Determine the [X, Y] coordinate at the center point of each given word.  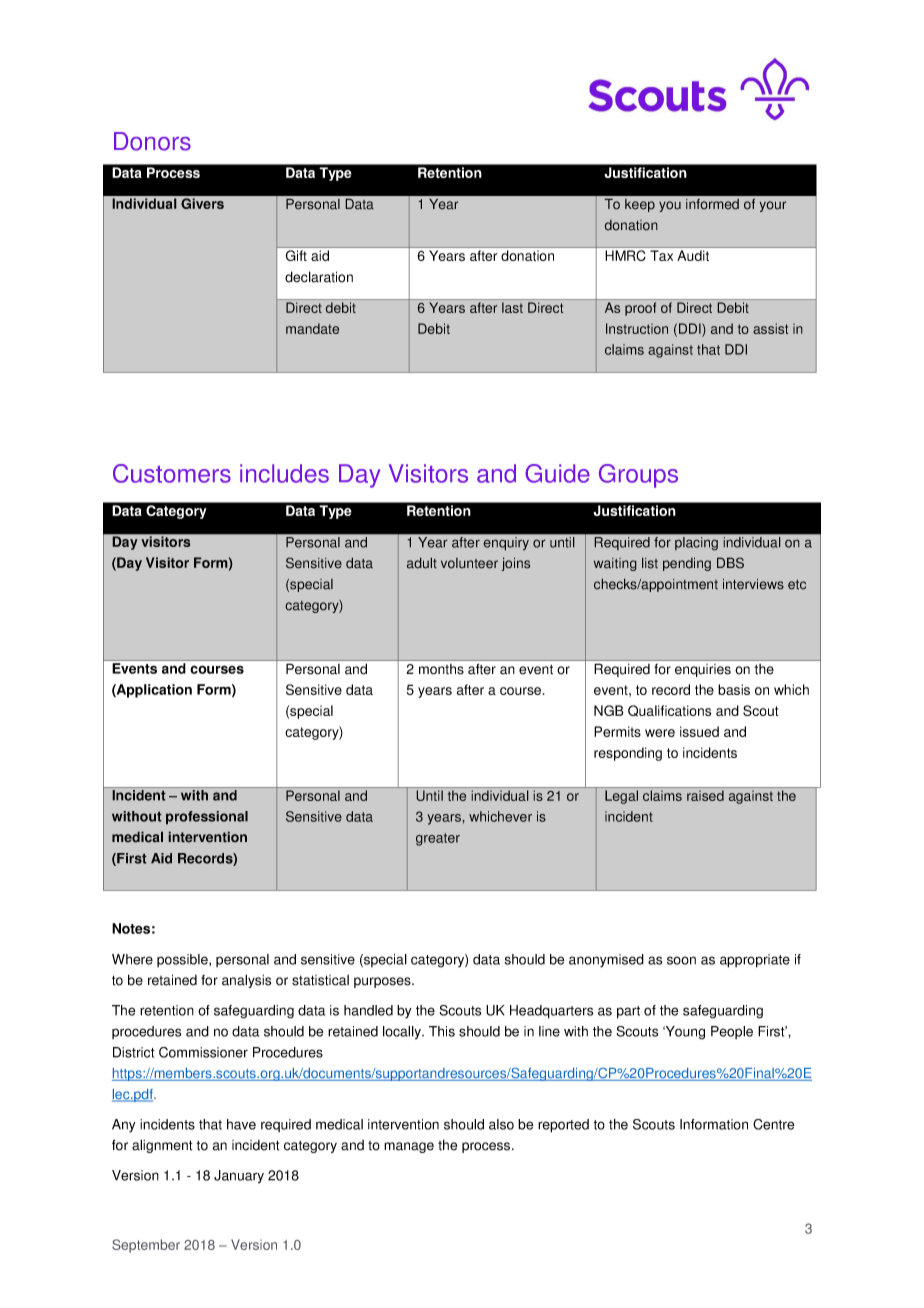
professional [207, 818]
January [239, 1177]
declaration [319, 277]
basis [734, 689]
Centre [774, 1124]
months [441, 669]
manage [409, 1147]
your [773, 206]
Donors [152, 141]
